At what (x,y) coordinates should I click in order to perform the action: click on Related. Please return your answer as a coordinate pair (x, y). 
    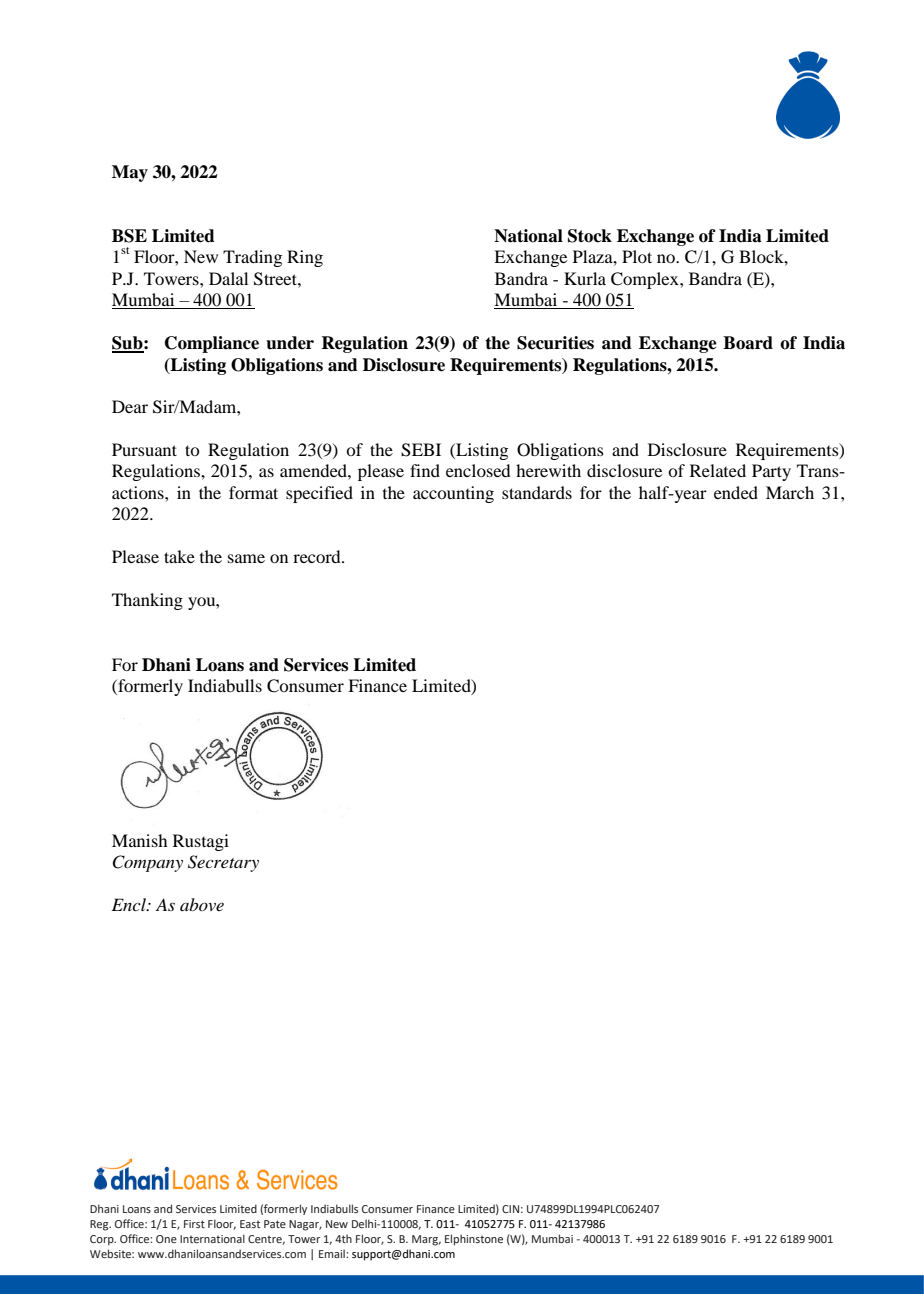
    Looking at the image, I should click on (718, 470).
